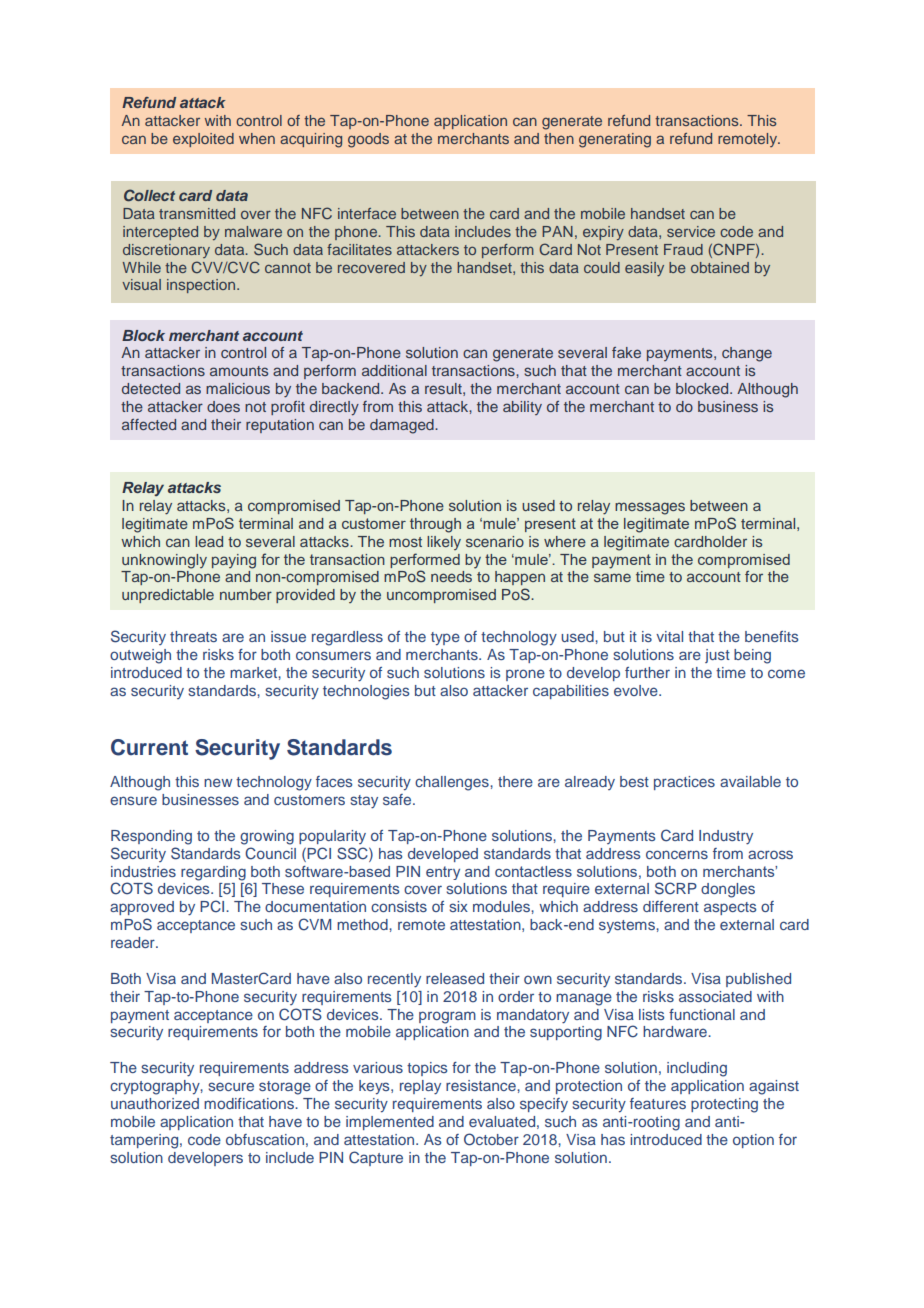 Image resolution: width=924 pixels, height=1308 pixels. I want to click on October, so click(491, 1139).
